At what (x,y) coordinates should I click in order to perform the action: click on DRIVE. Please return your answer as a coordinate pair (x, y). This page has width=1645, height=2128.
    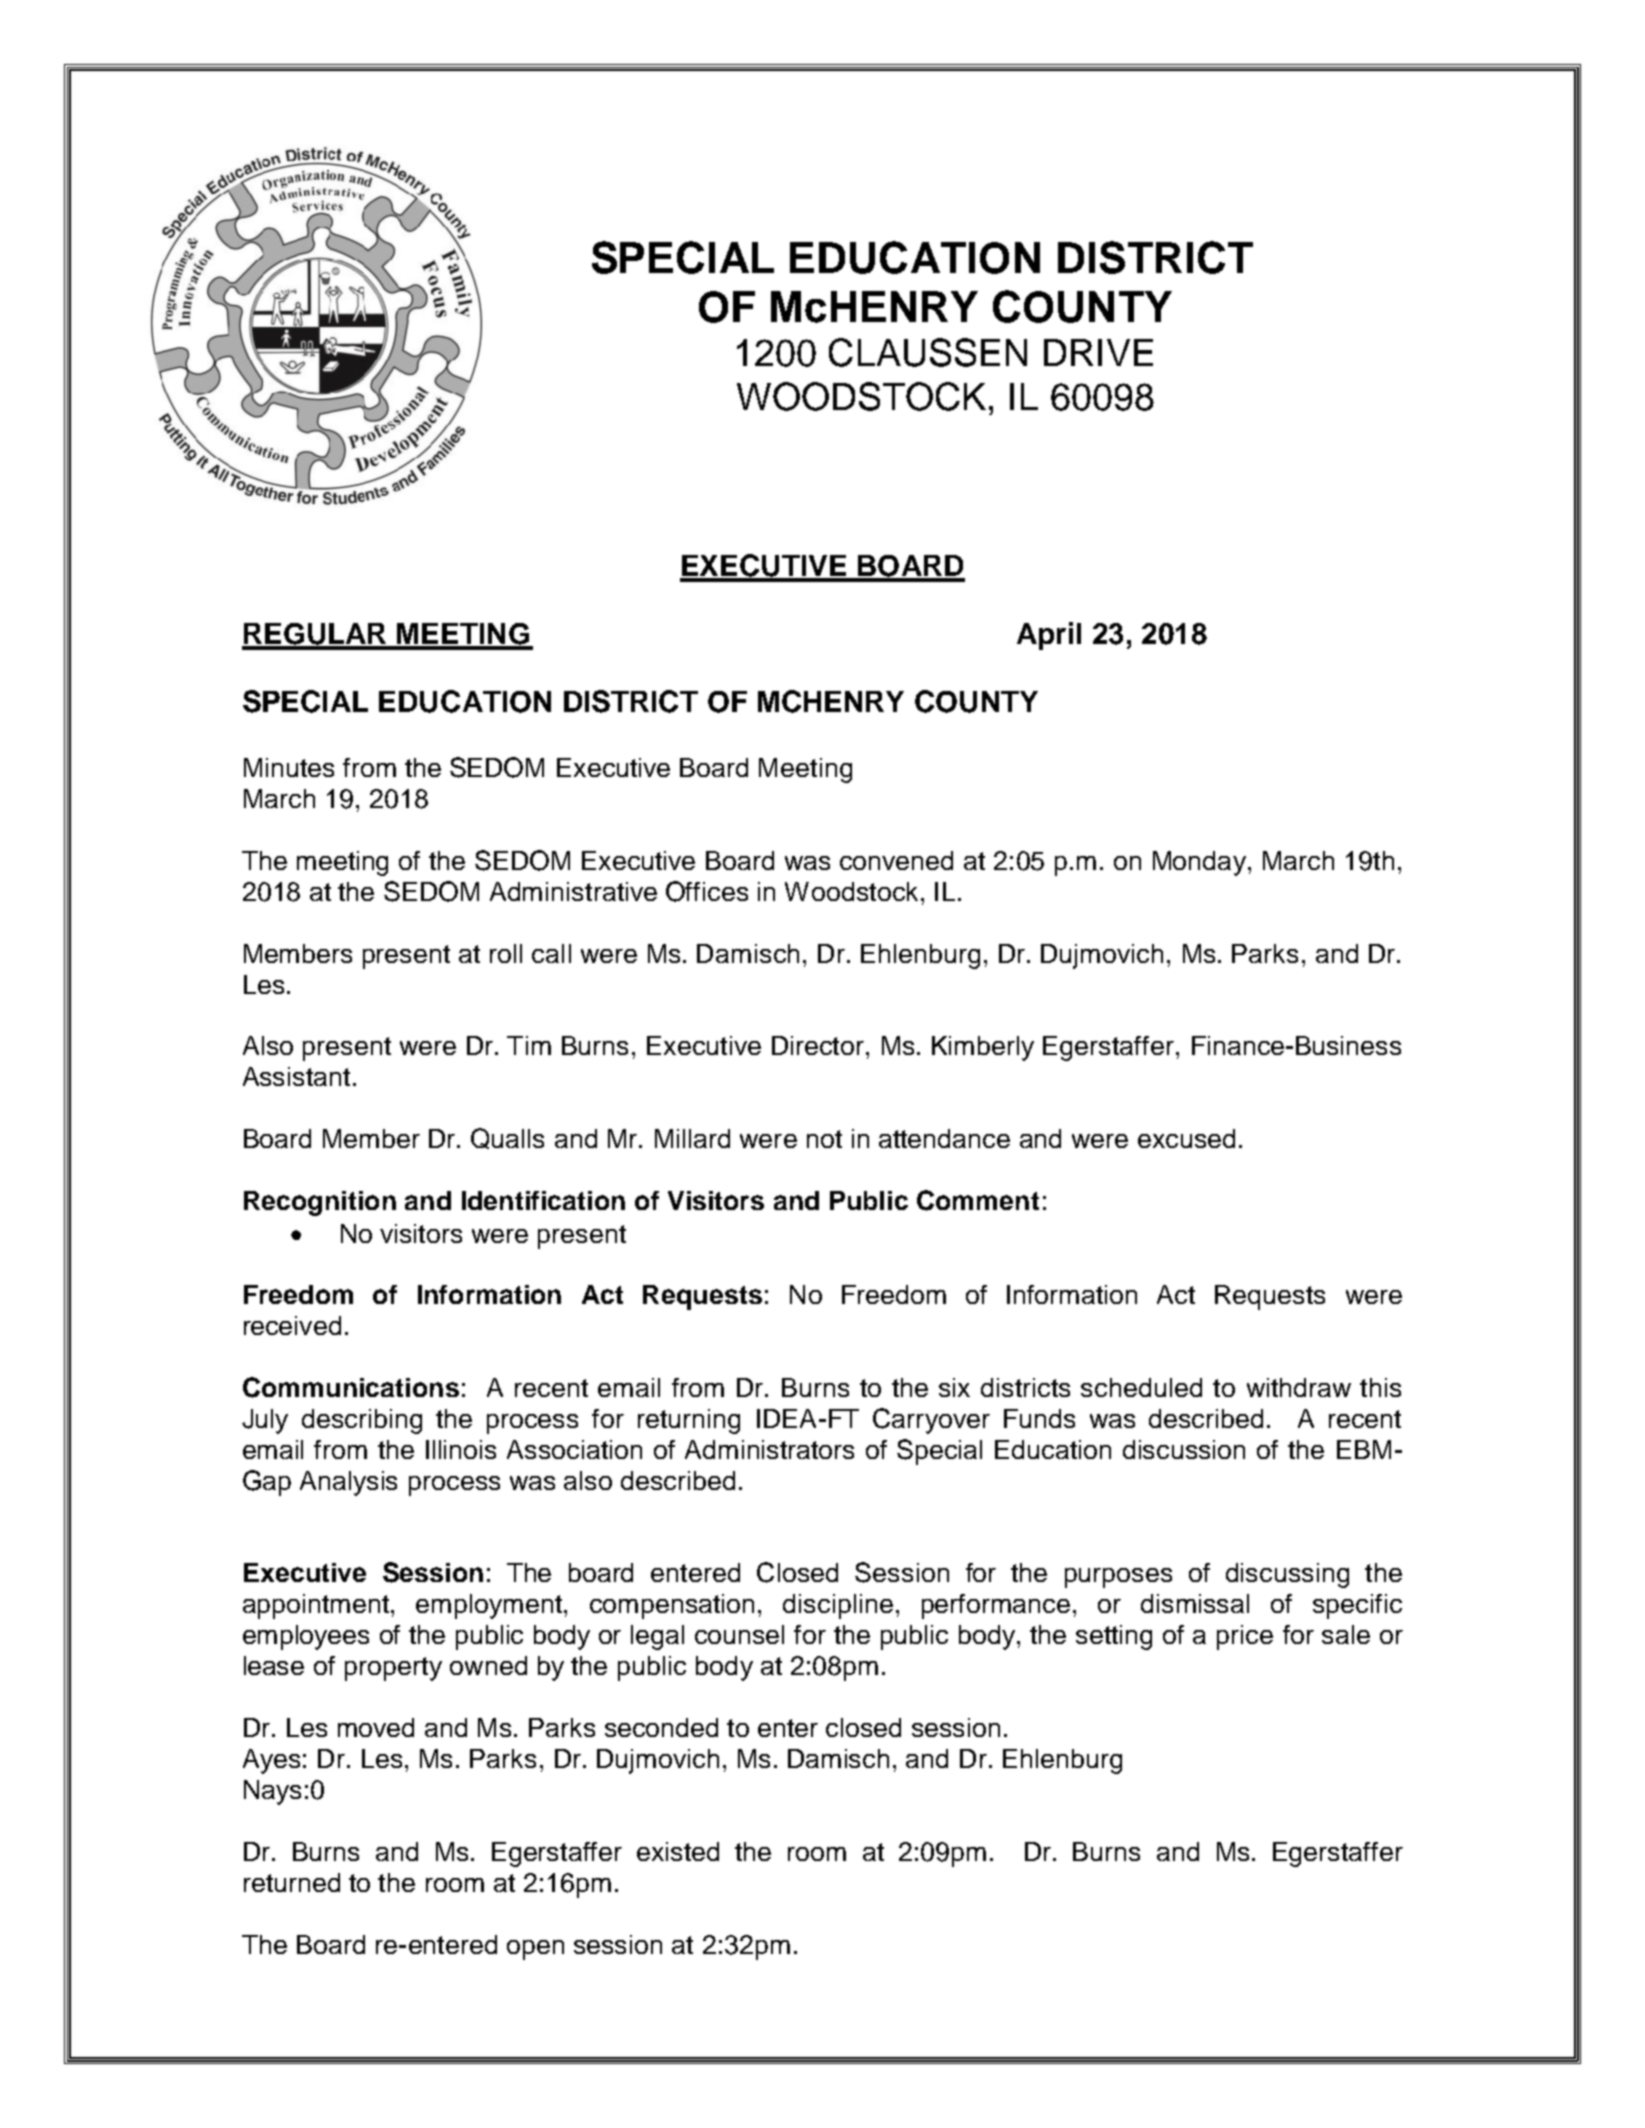
    Looking at the image, I should click on (1098, 352).
